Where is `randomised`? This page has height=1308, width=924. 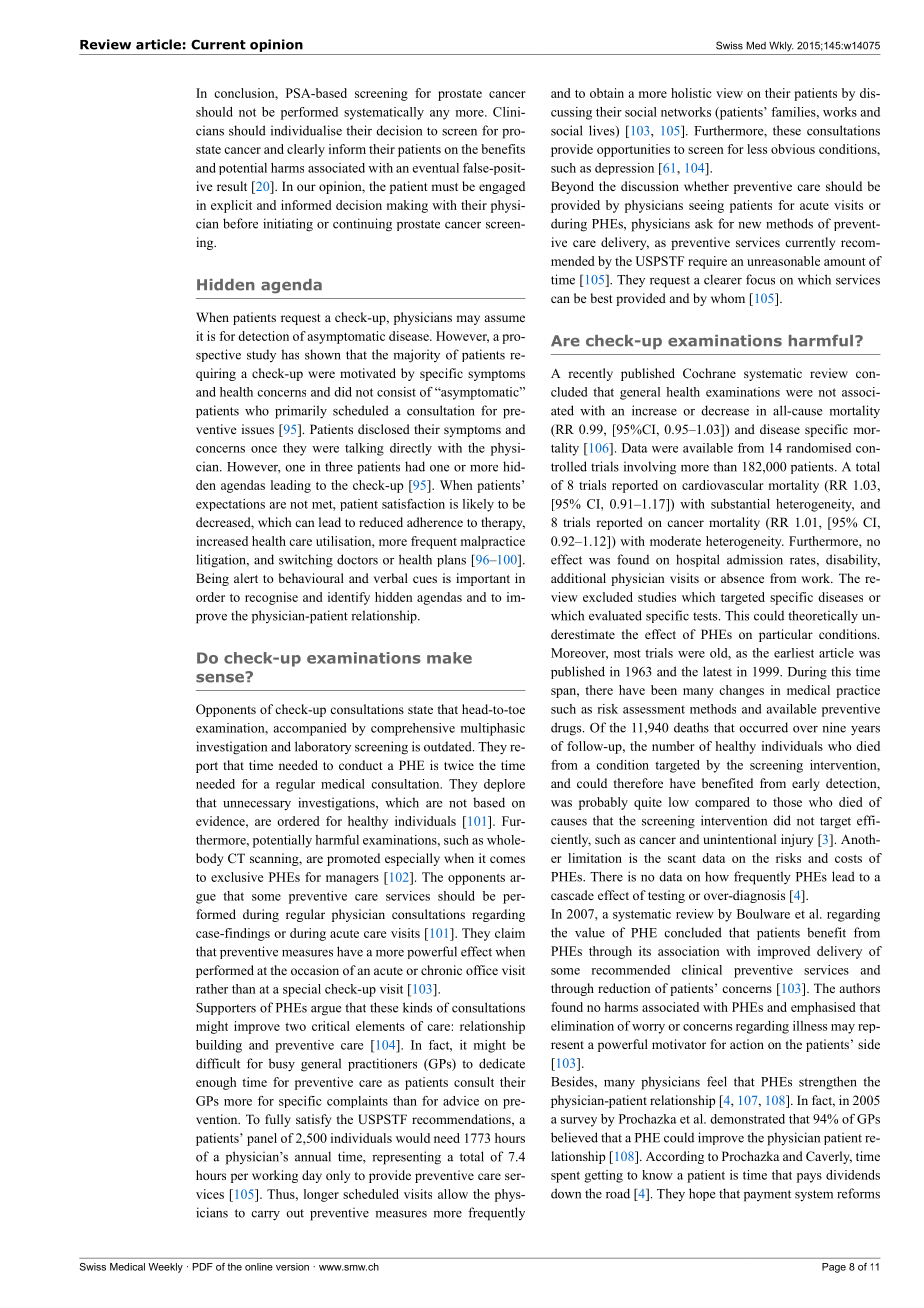 randomised is located at coordinates (818, 448).
